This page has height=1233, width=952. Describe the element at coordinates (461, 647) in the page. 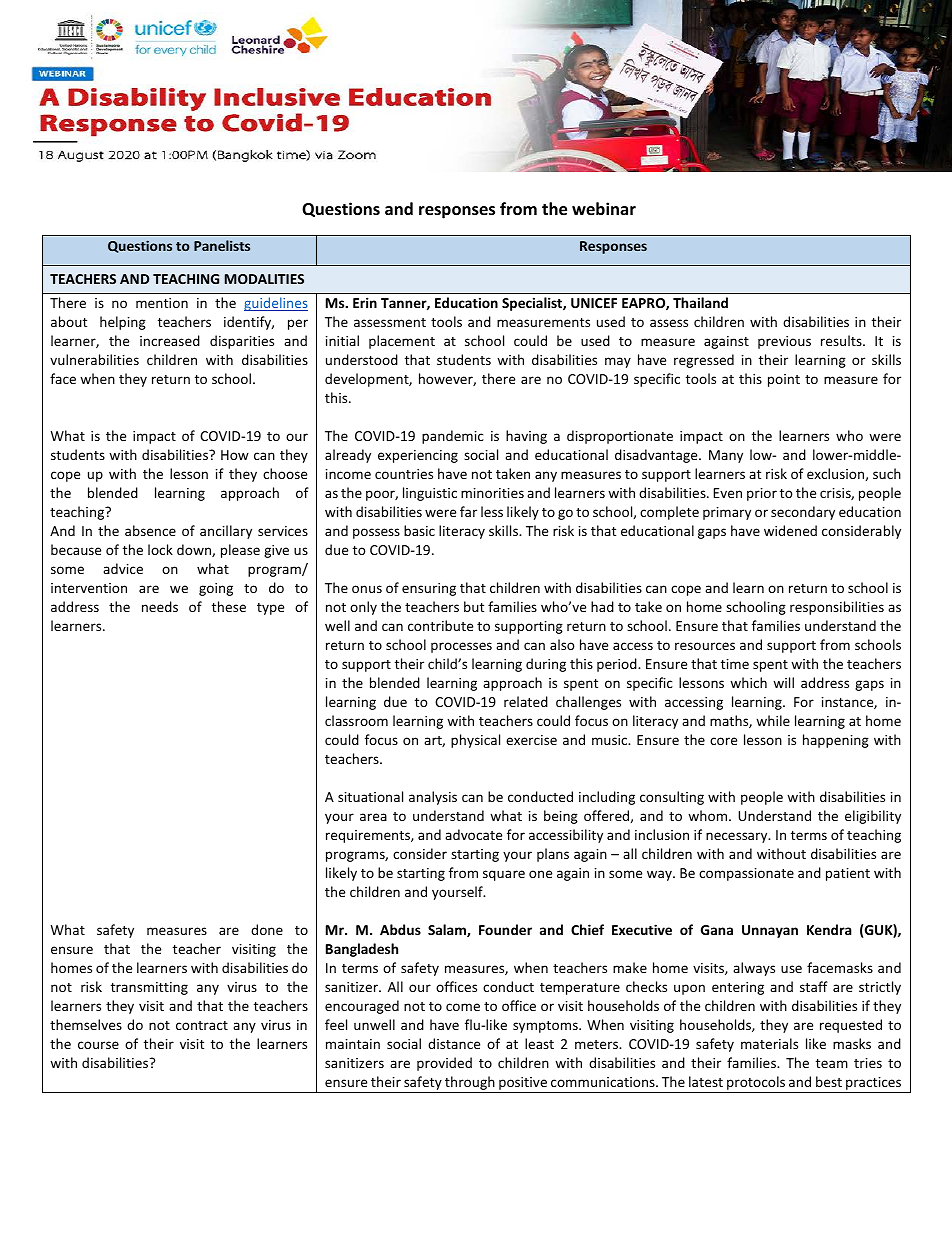

I see `processes` at that location.
